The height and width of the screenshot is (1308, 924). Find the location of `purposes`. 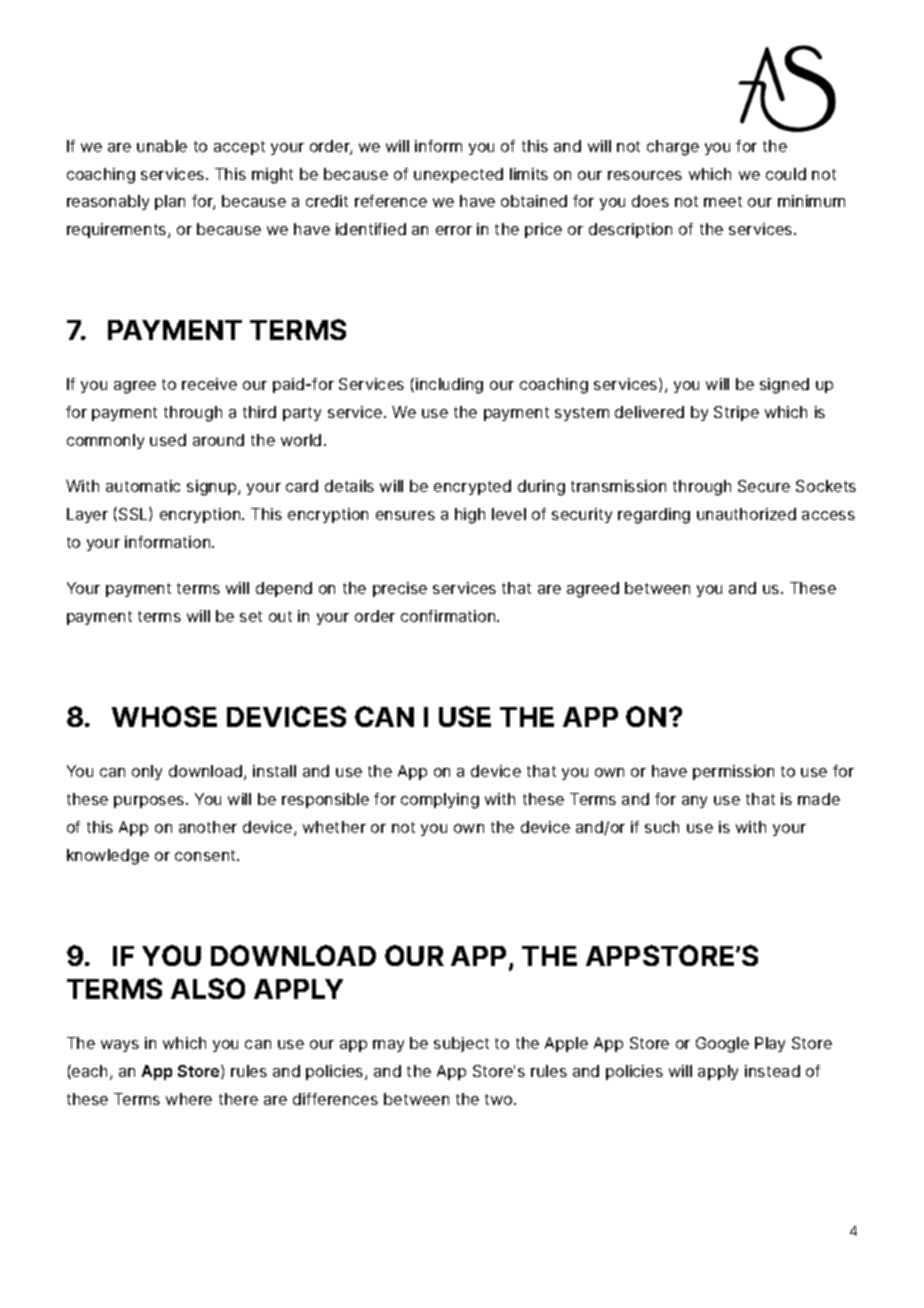

purposes is located at coordinates (150, 802).
